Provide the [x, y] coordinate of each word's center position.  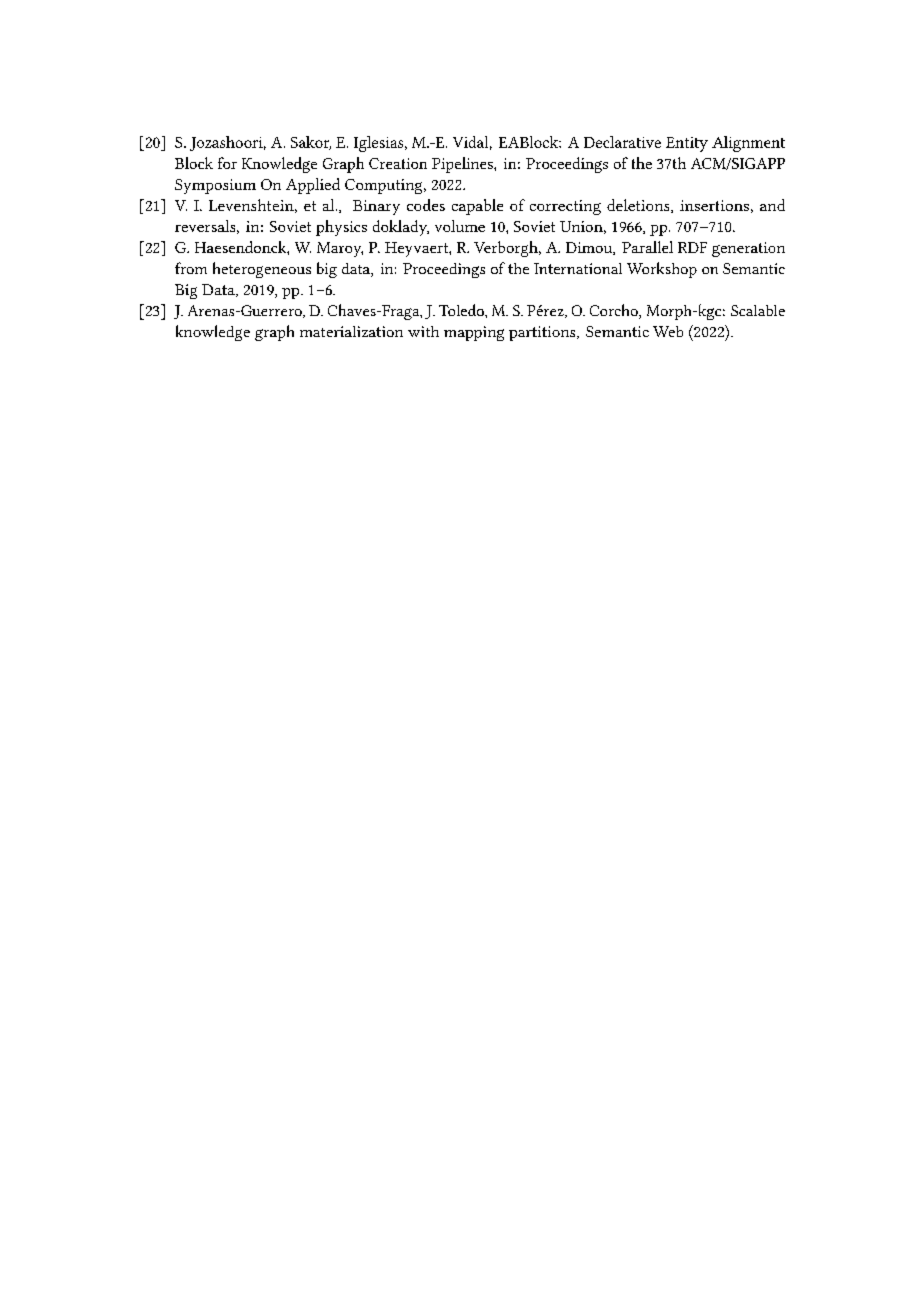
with [423, 331]
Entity [687, 144]
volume [460, 226]
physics [341, 228]
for [227, 163]
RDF [692, 247]
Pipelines [463, 165]
